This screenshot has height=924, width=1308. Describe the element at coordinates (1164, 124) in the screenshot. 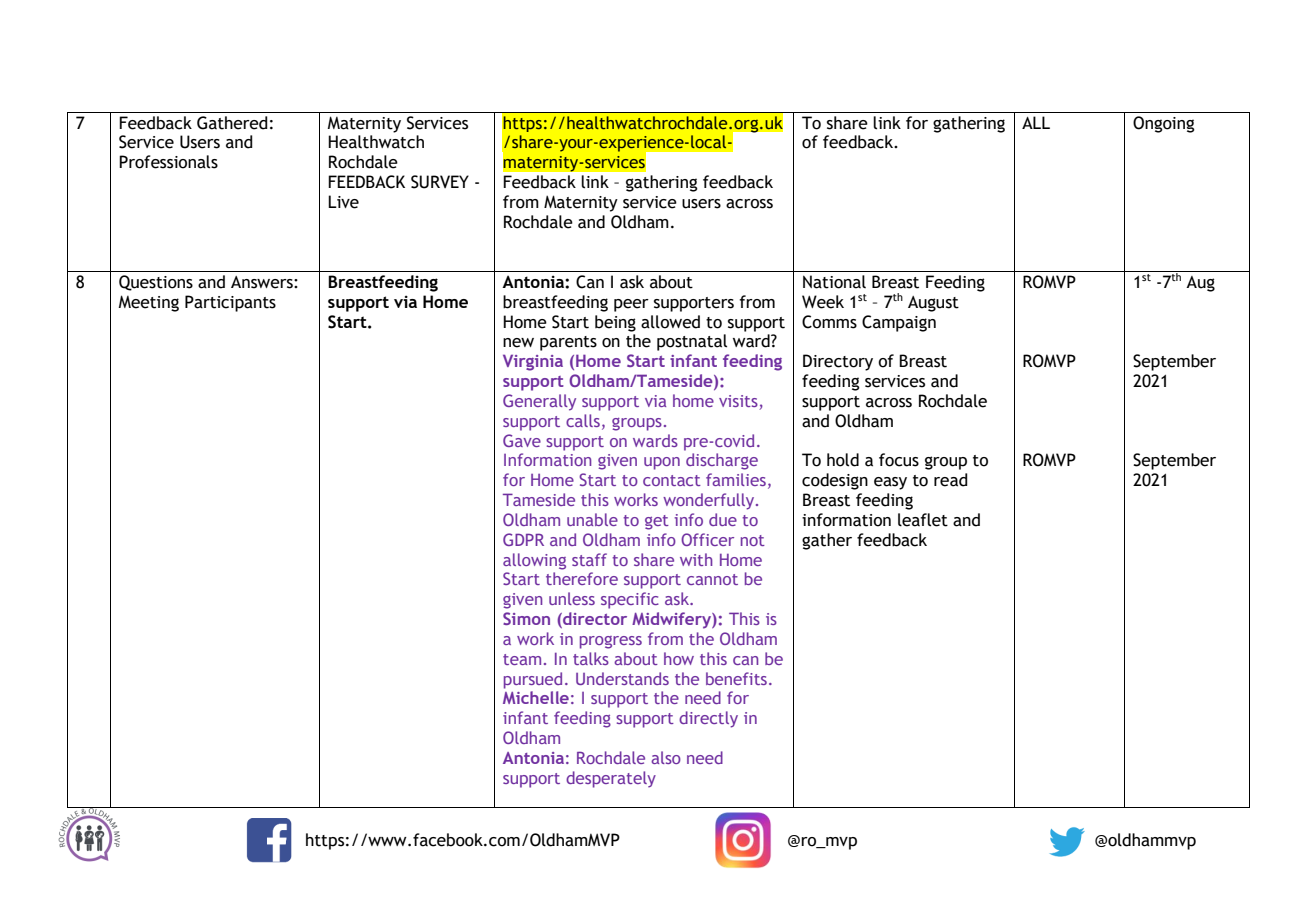

I see `Ongoing` at that location.
